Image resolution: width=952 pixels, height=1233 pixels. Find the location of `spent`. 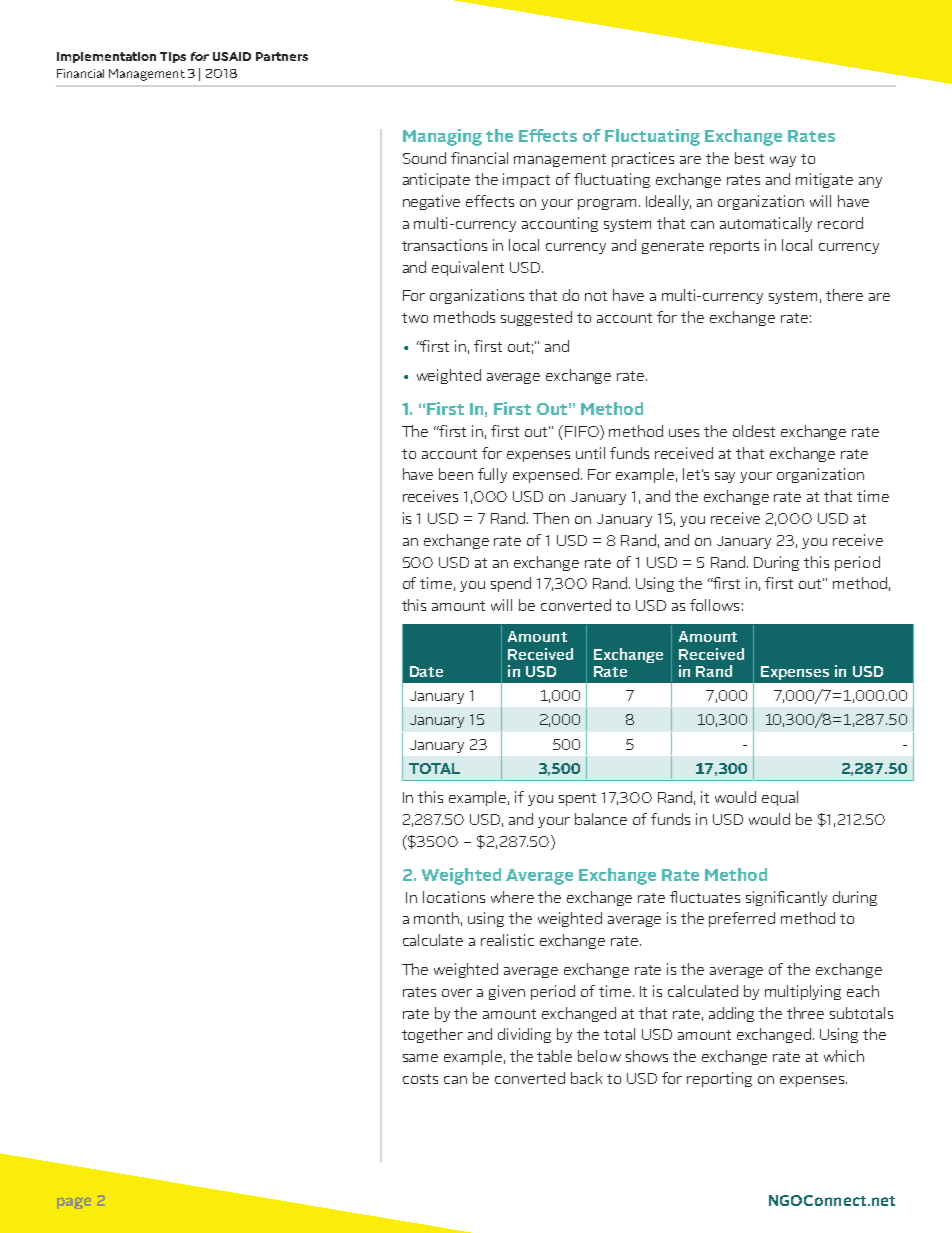

spent is located at coordinates (577, 799).
